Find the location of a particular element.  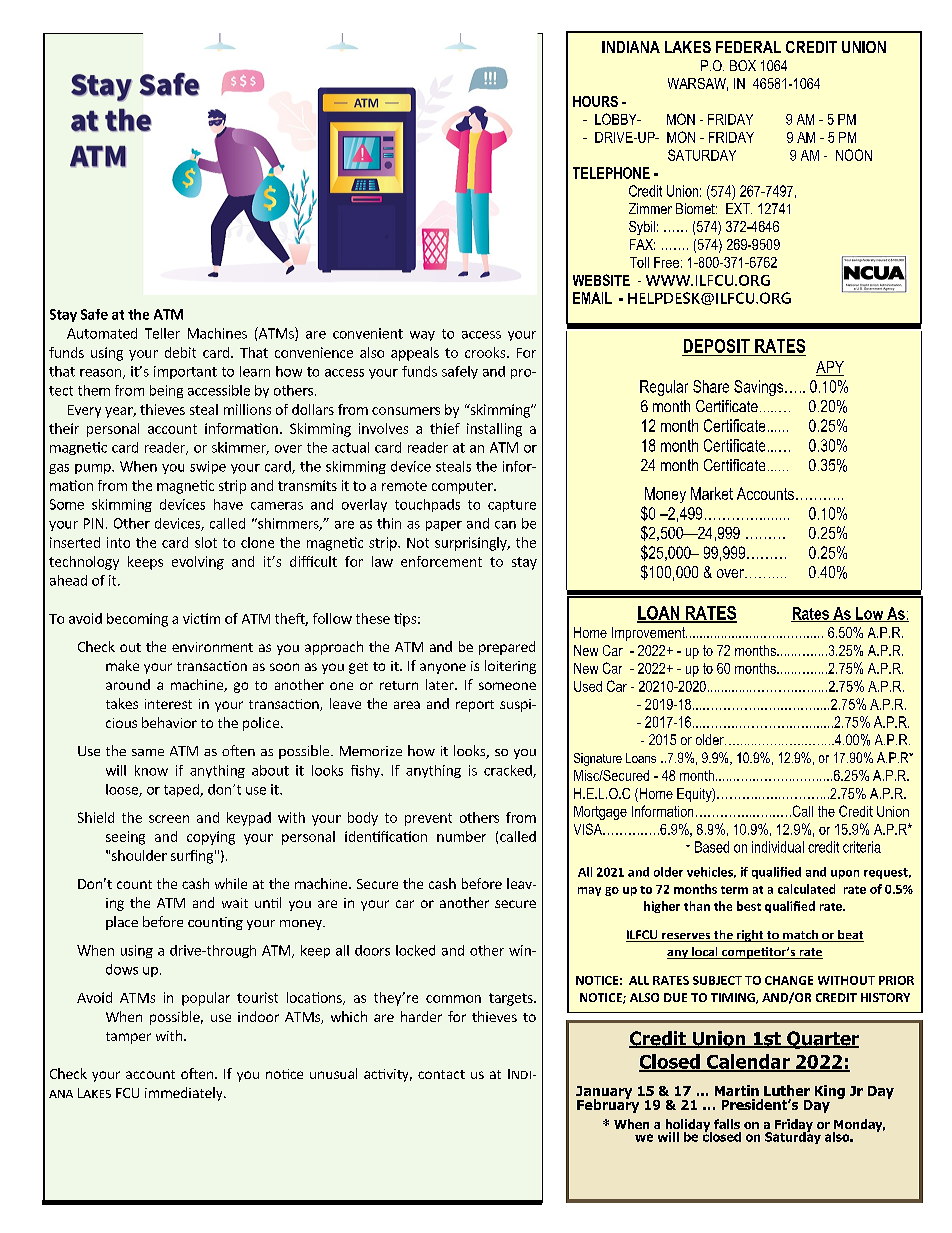

same is located at coordinates (148, 752).
